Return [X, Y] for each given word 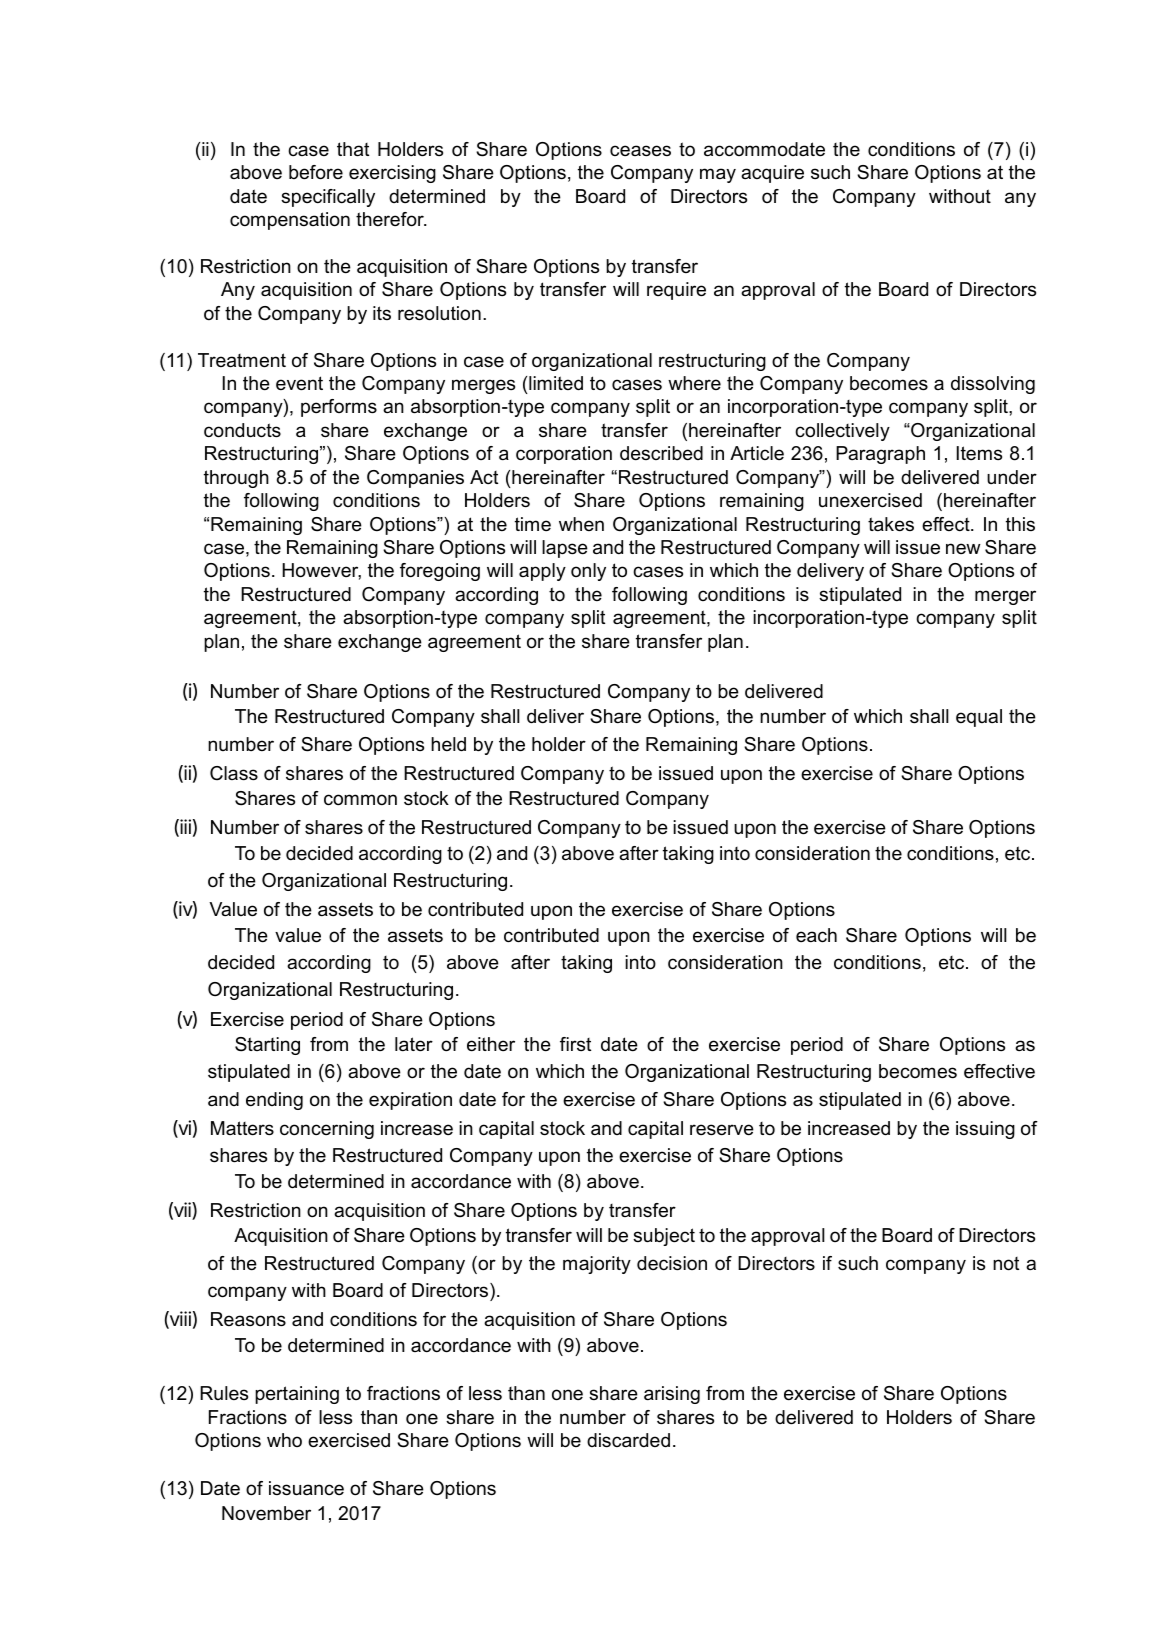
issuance [306, 1488]
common [360, 799]
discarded [628, 1440]
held [448, 744]
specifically [328, 198]
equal [979, 718]
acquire [772, 174]
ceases [640, 151]
